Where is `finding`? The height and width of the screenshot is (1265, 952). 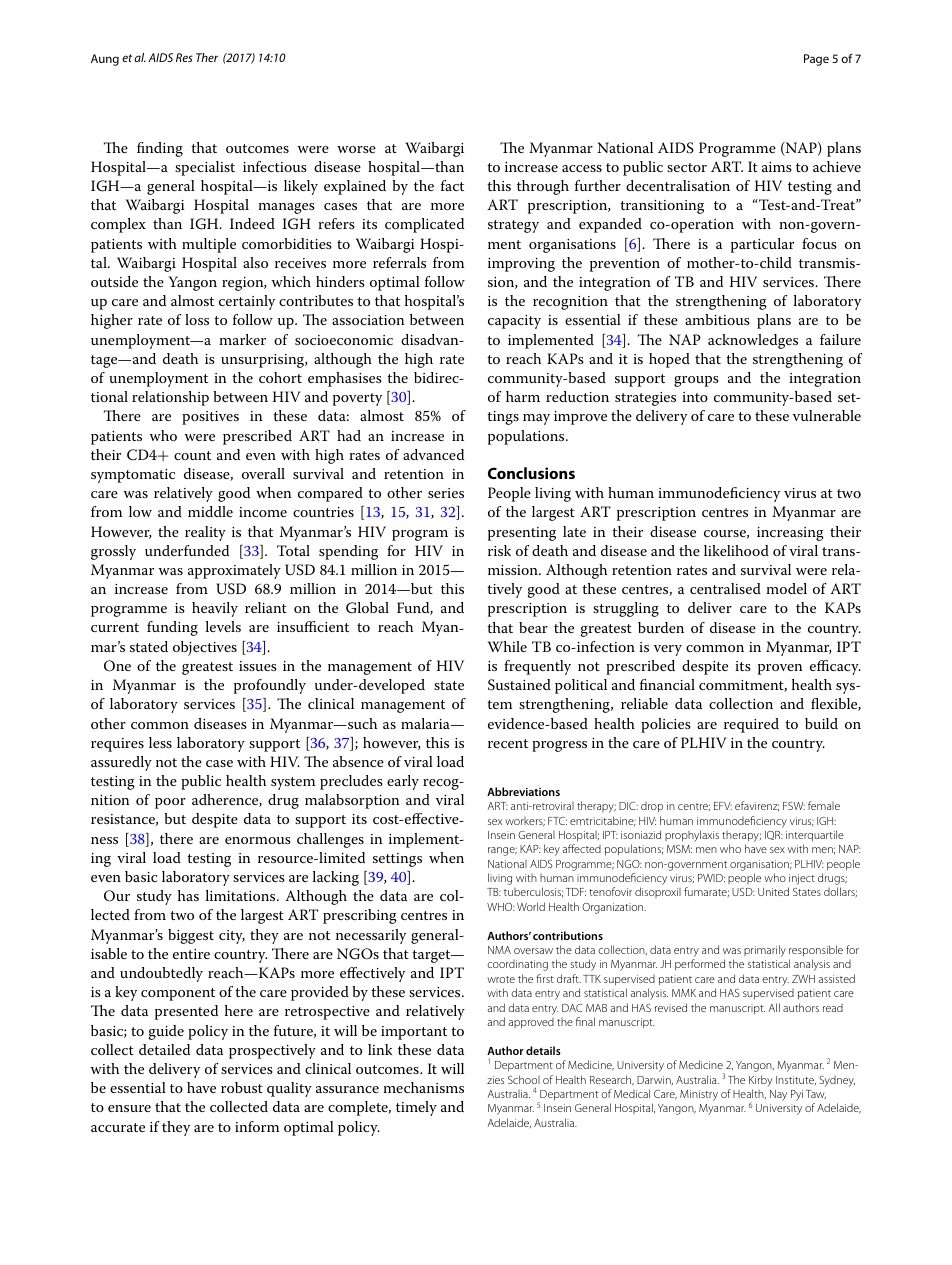
finding is located at coordinates (160, 149).
